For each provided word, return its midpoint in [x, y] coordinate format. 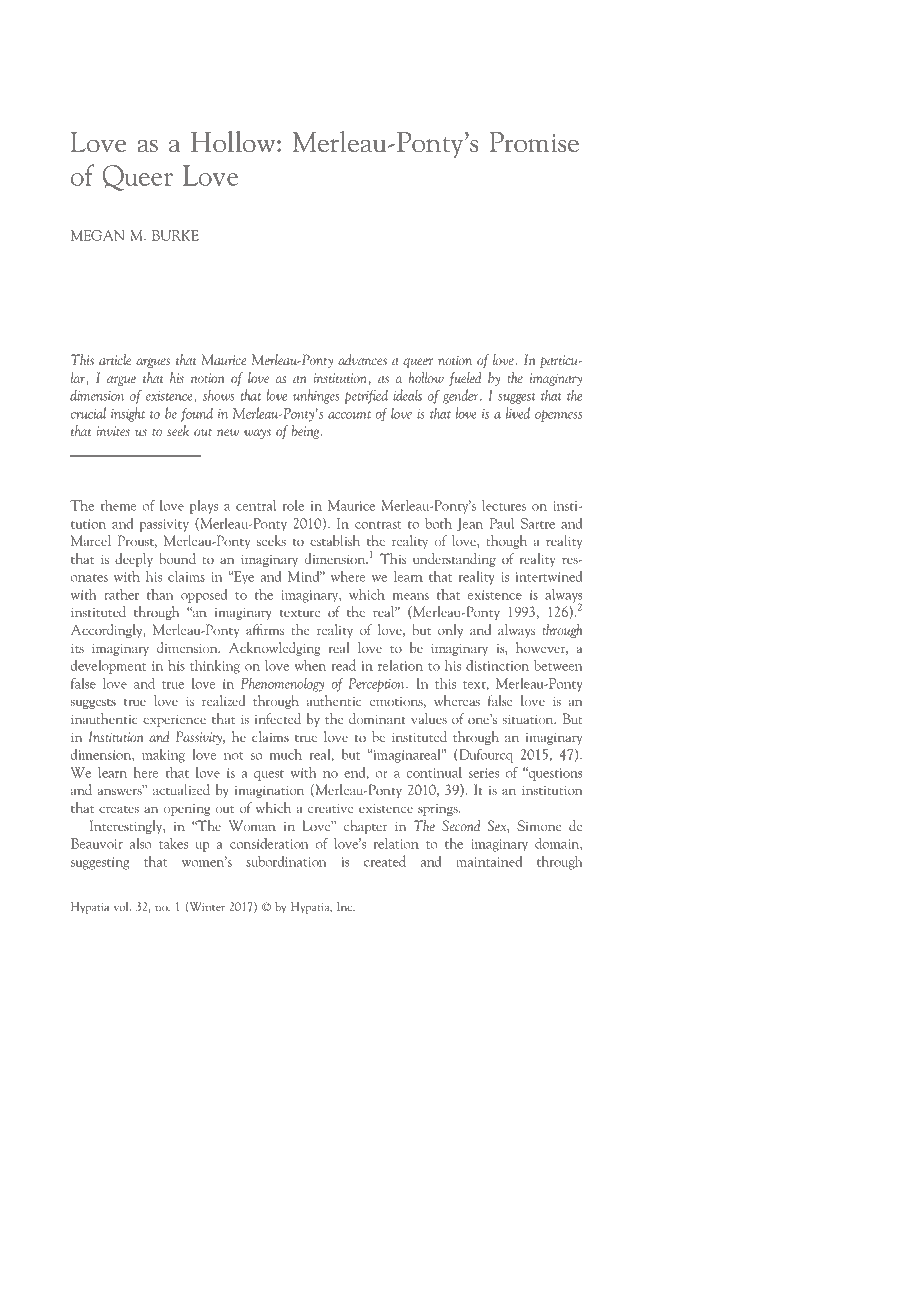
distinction [497, 665]
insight [128, 414]
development [108, 666]
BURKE [175, 235]
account [349, 415]
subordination [286, 861]
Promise [534, 142]
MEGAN [97, 235]
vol [122, 906]
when [310, 665]
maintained [489, 861]
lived [518, 413]
